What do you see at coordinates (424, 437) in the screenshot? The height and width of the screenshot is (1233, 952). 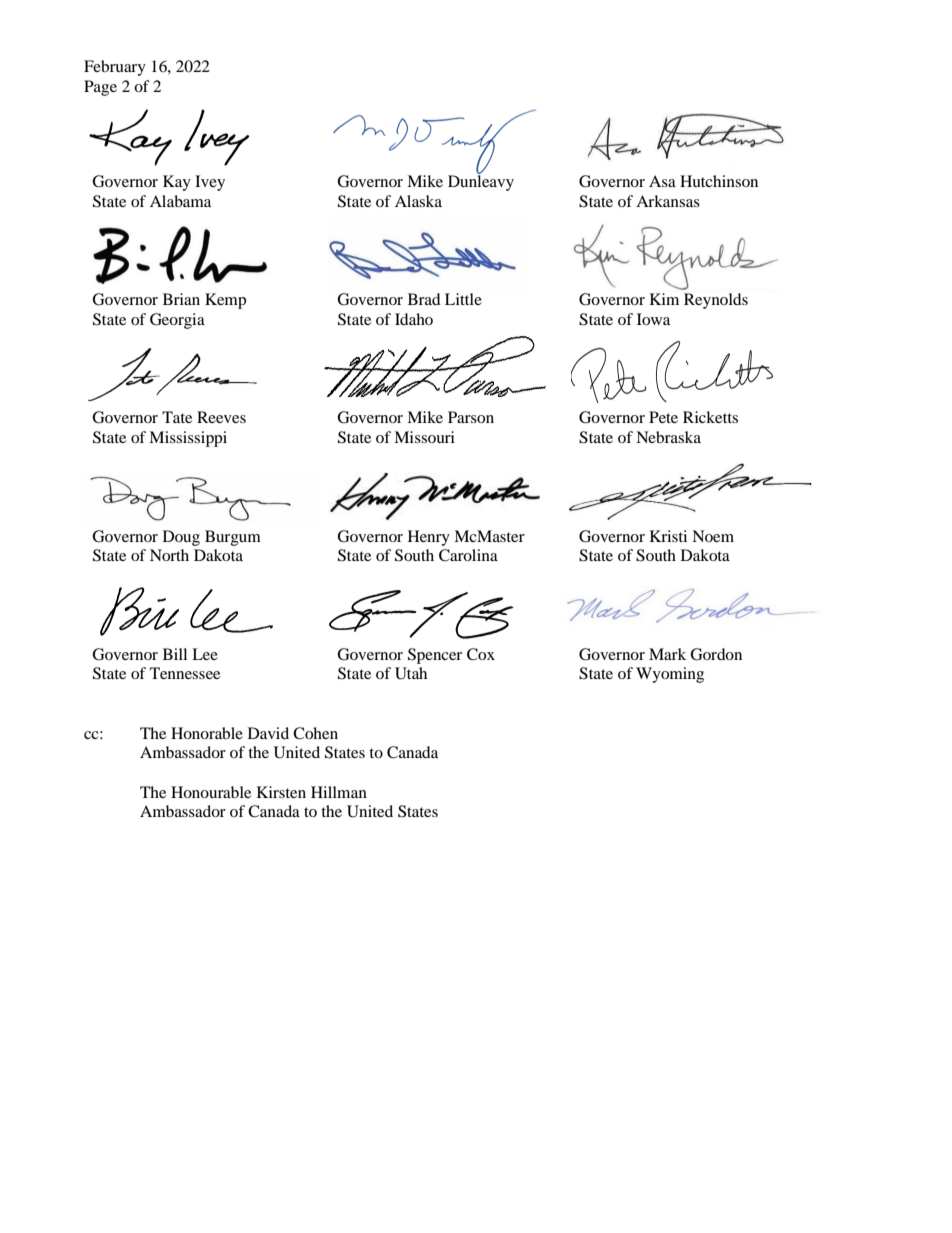 I see `Missouri` at bounding box center [424, 437].
